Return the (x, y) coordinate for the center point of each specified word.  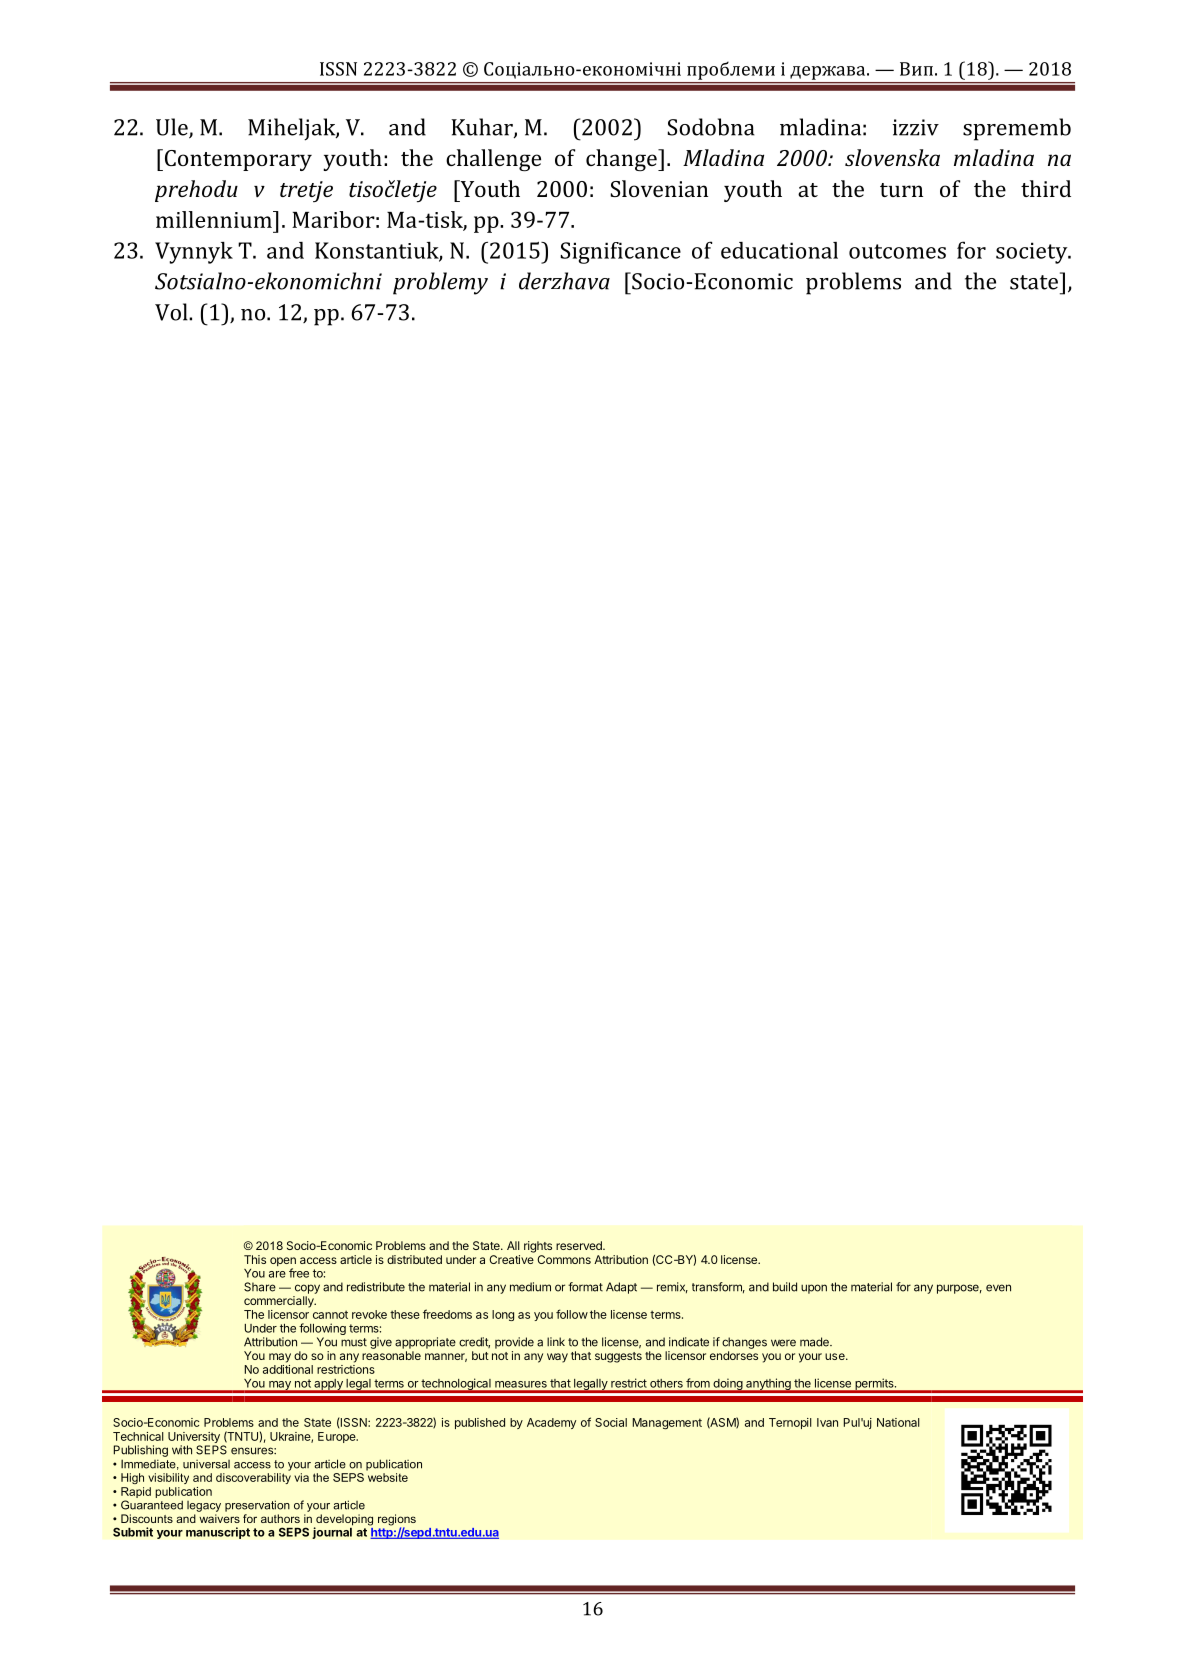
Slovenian (659, 188)
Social (611, 1422)
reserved (580, 1245)
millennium (215, 219)
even (998, 1288)
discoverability (253, 1478)
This (255, 1259)
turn (901, 190)
